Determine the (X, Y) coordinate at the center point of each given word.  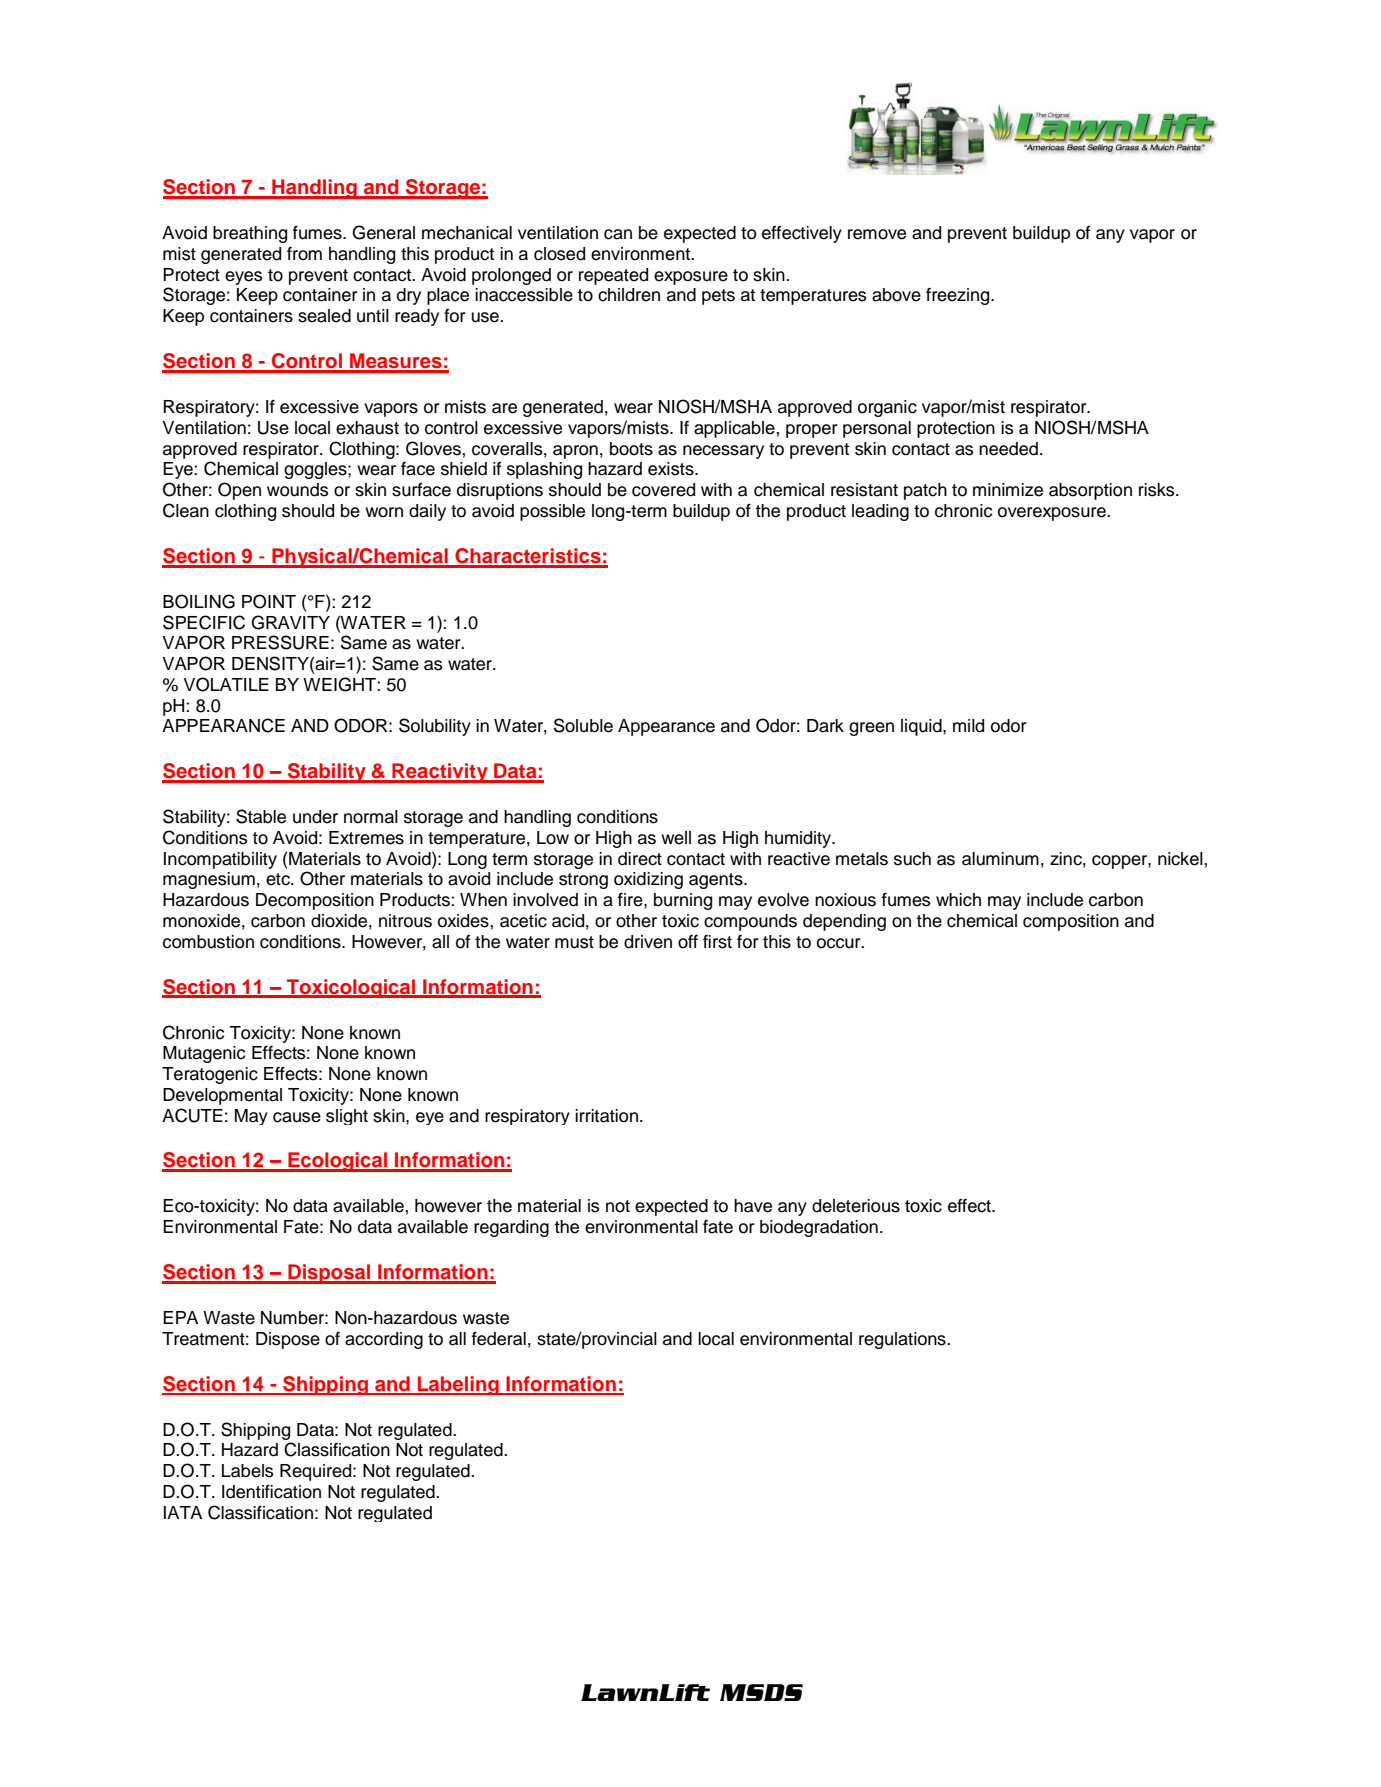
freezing (959, 296)
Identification (271, 1492)
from (304, 254)
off (688, 942)
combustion (208, 942)
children (629, 295)
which (958, 900)
